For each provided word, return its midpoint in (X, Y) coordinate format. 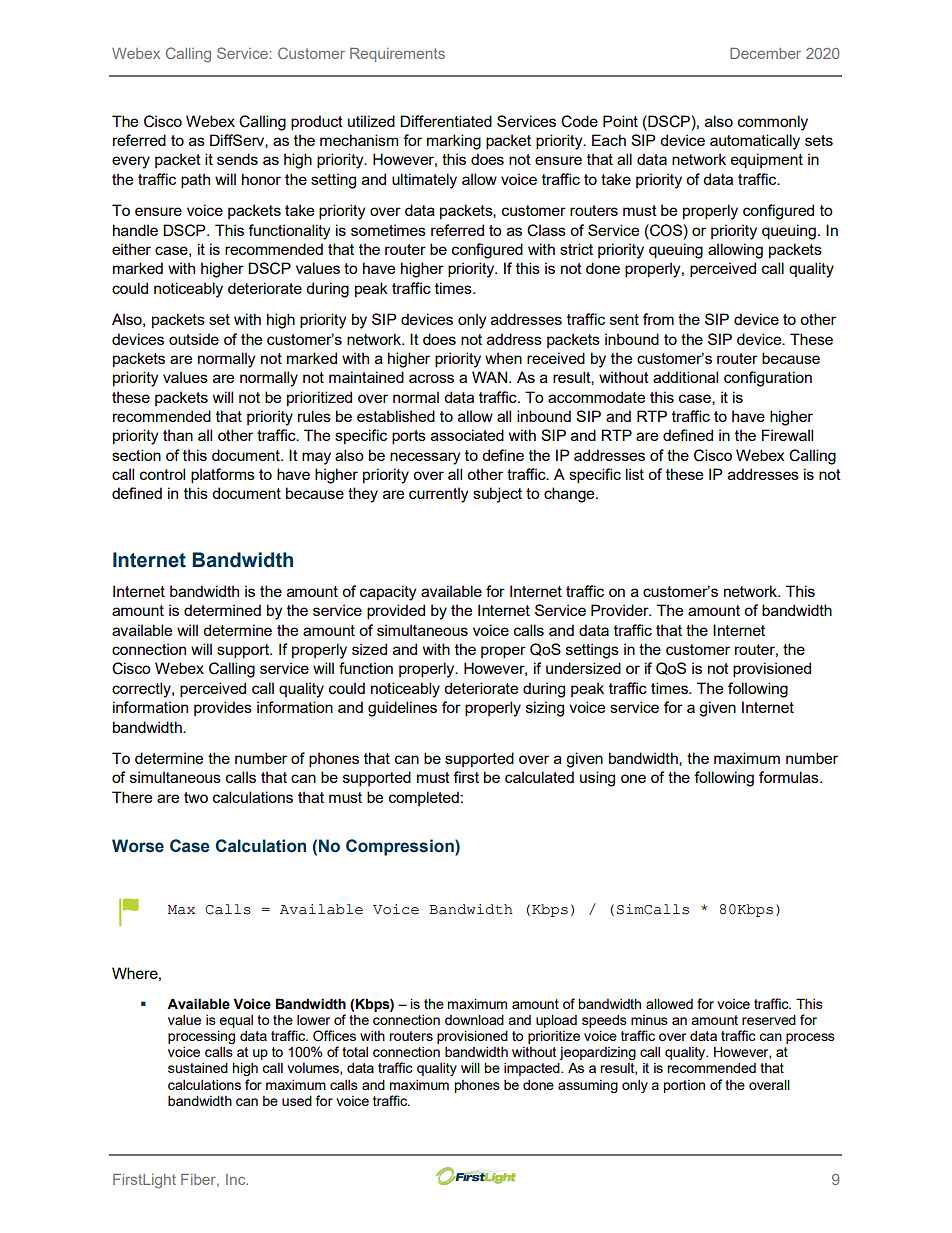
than (178, 435)
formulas (790, 777)
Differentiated (446, 121)
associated (467, 435)
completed (424, 798)
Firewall (787, 435)
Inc (237, 1179)
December (765, 53)
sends (237, 159)
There (132, 797)
